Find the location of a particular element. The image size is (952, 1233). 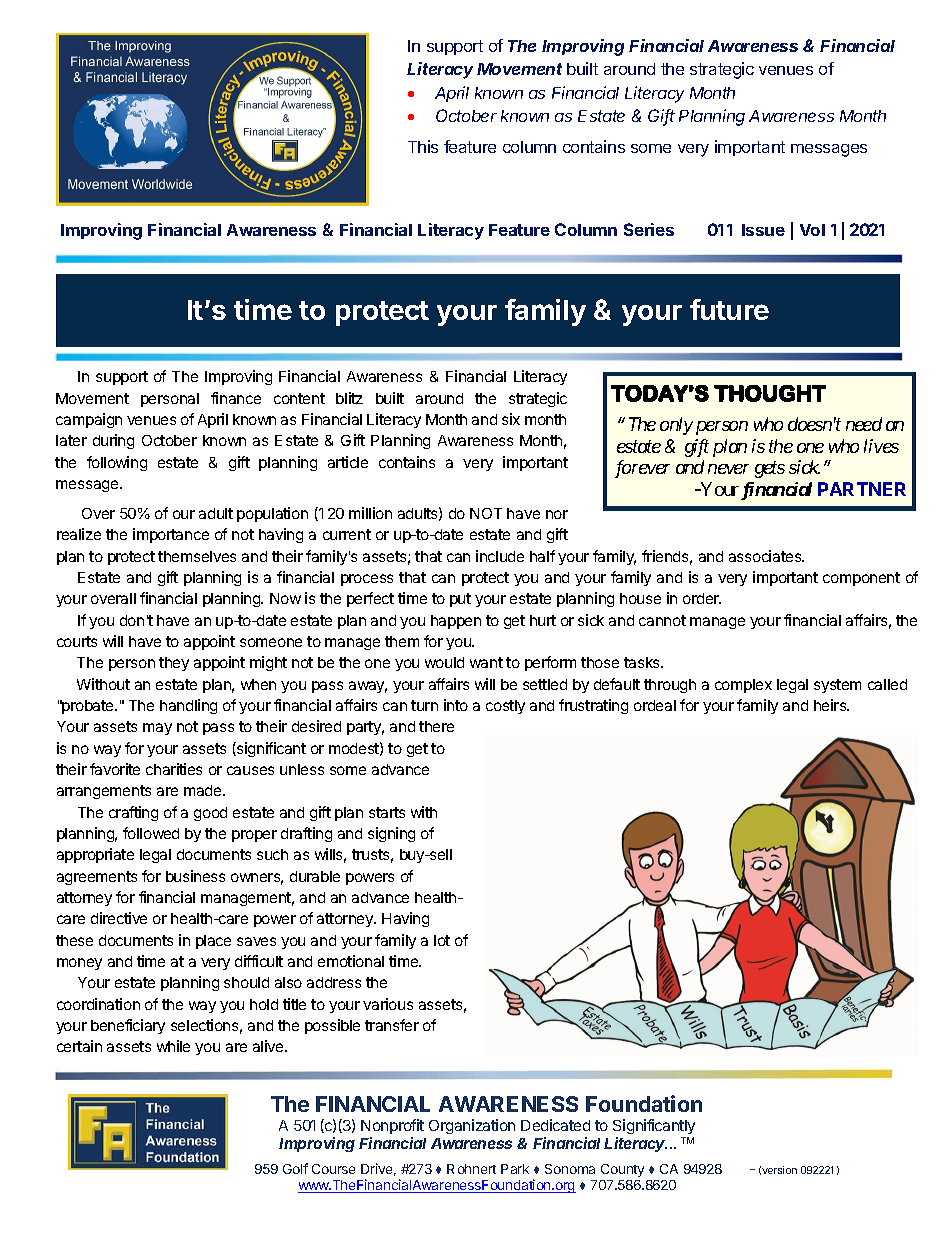

This is located at coordinates (423, 146).
